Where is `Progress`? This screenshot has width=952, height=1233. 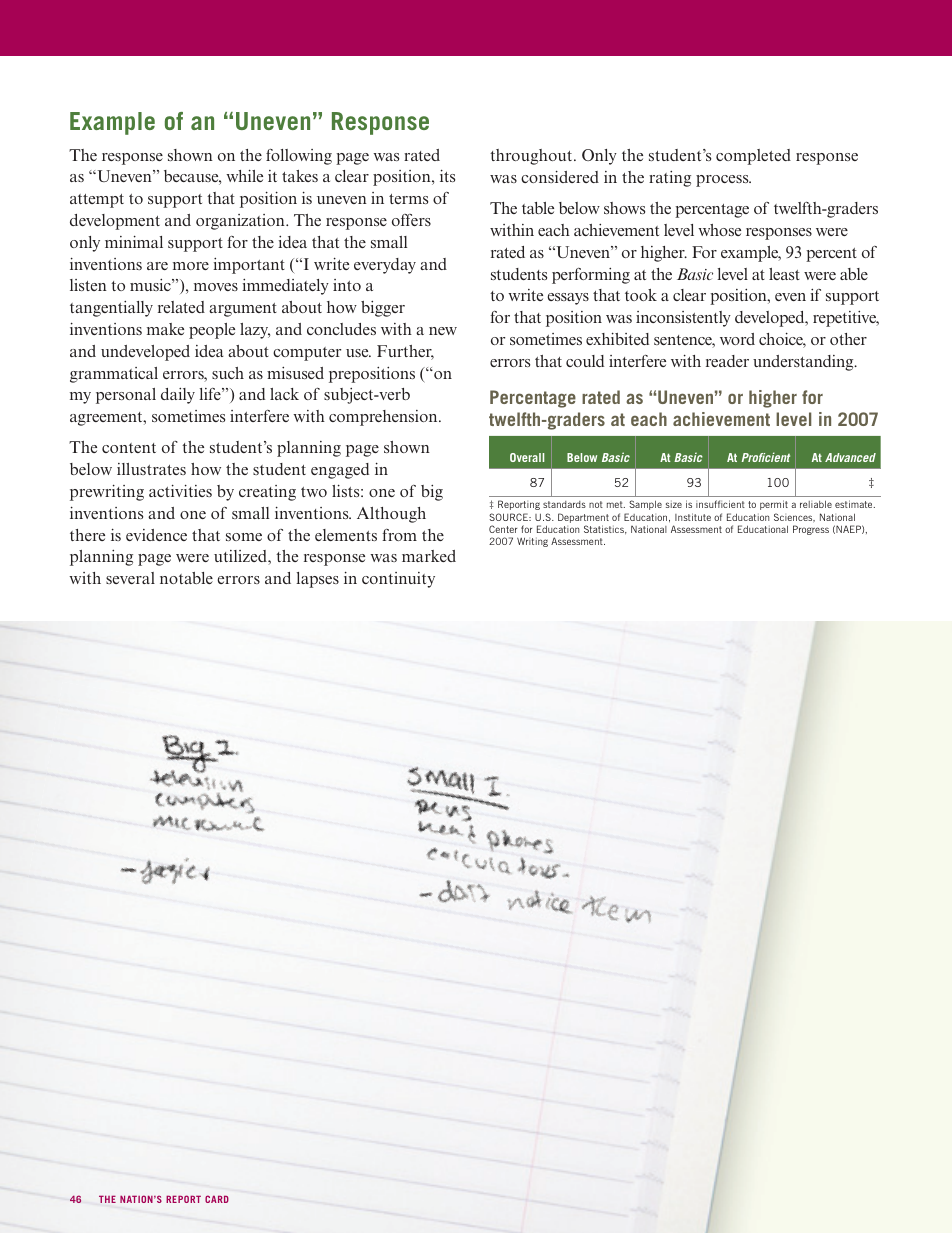
Progress is located at coordinates (811, 530).
